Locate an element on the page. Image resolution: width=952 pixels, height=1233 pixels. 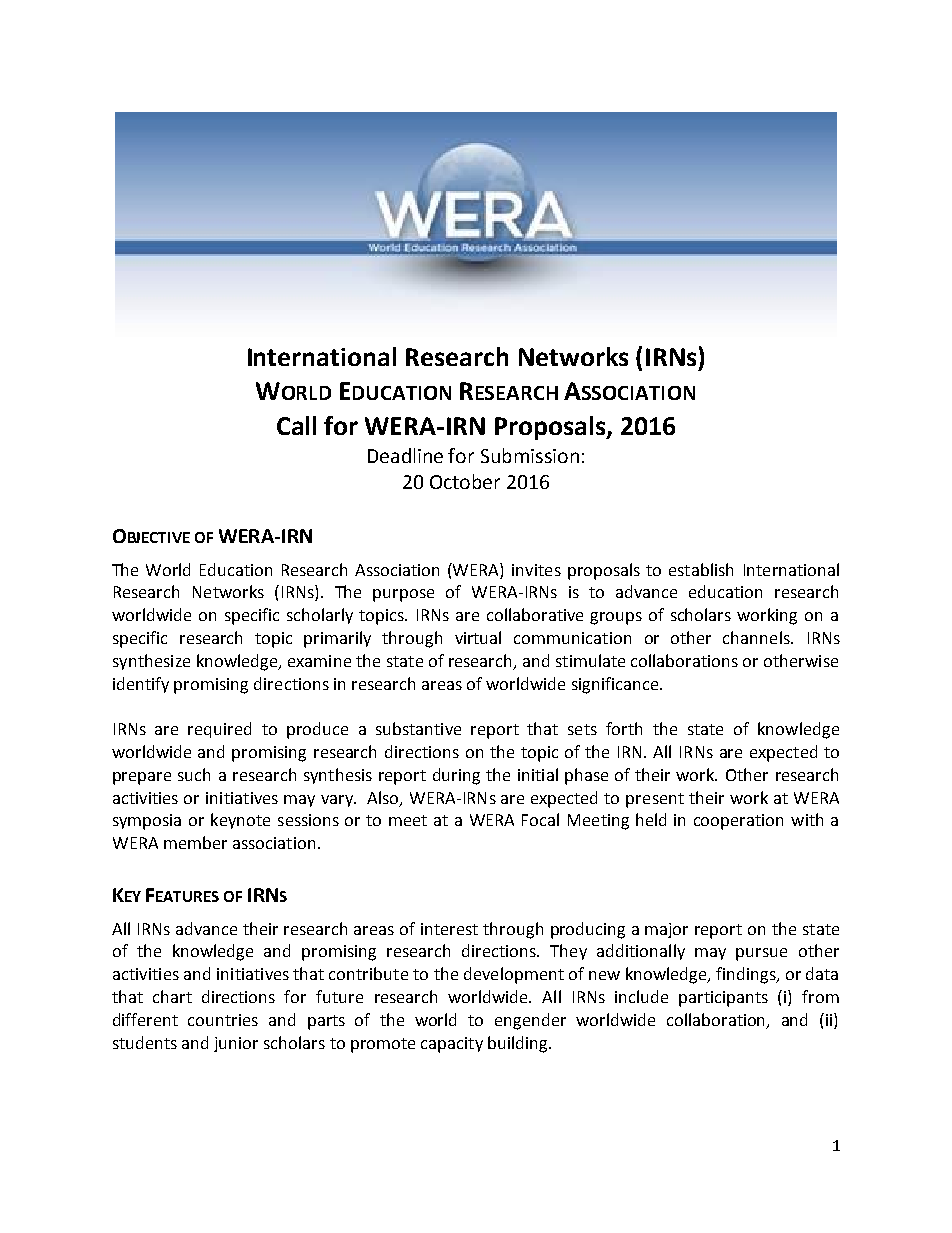
establish is located at coordinates (701, 569).
